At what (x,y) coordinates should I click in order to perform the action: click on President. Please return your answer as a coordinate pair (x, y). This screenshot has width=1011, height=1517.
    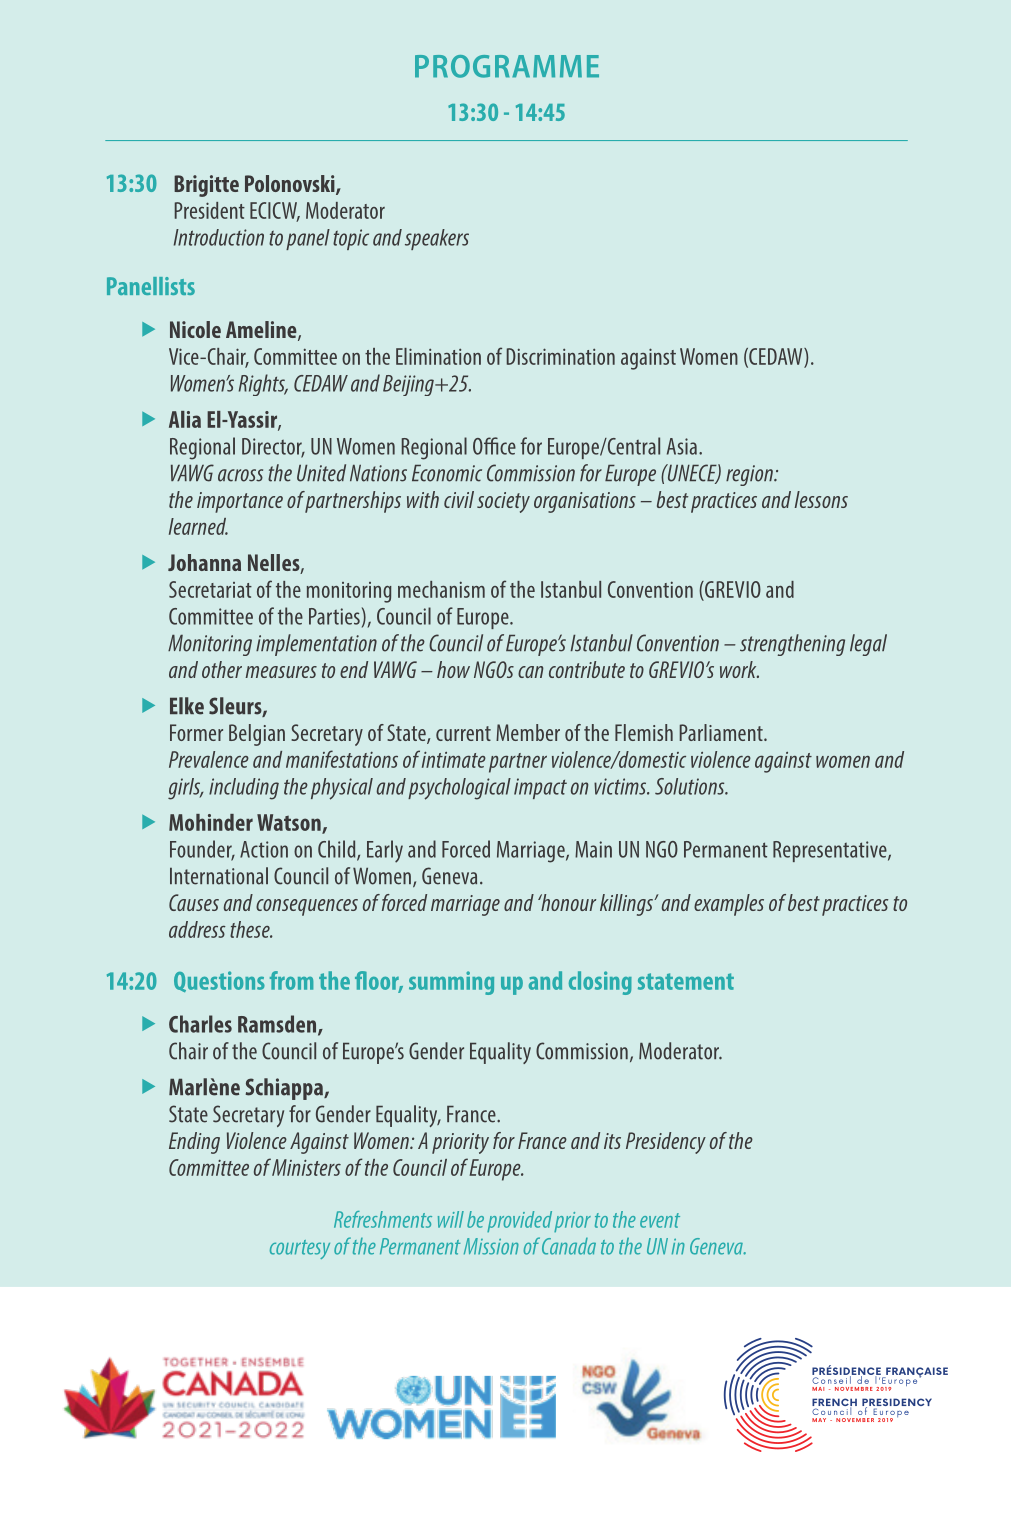
    Looking at the image, I should click on (210, 210).
